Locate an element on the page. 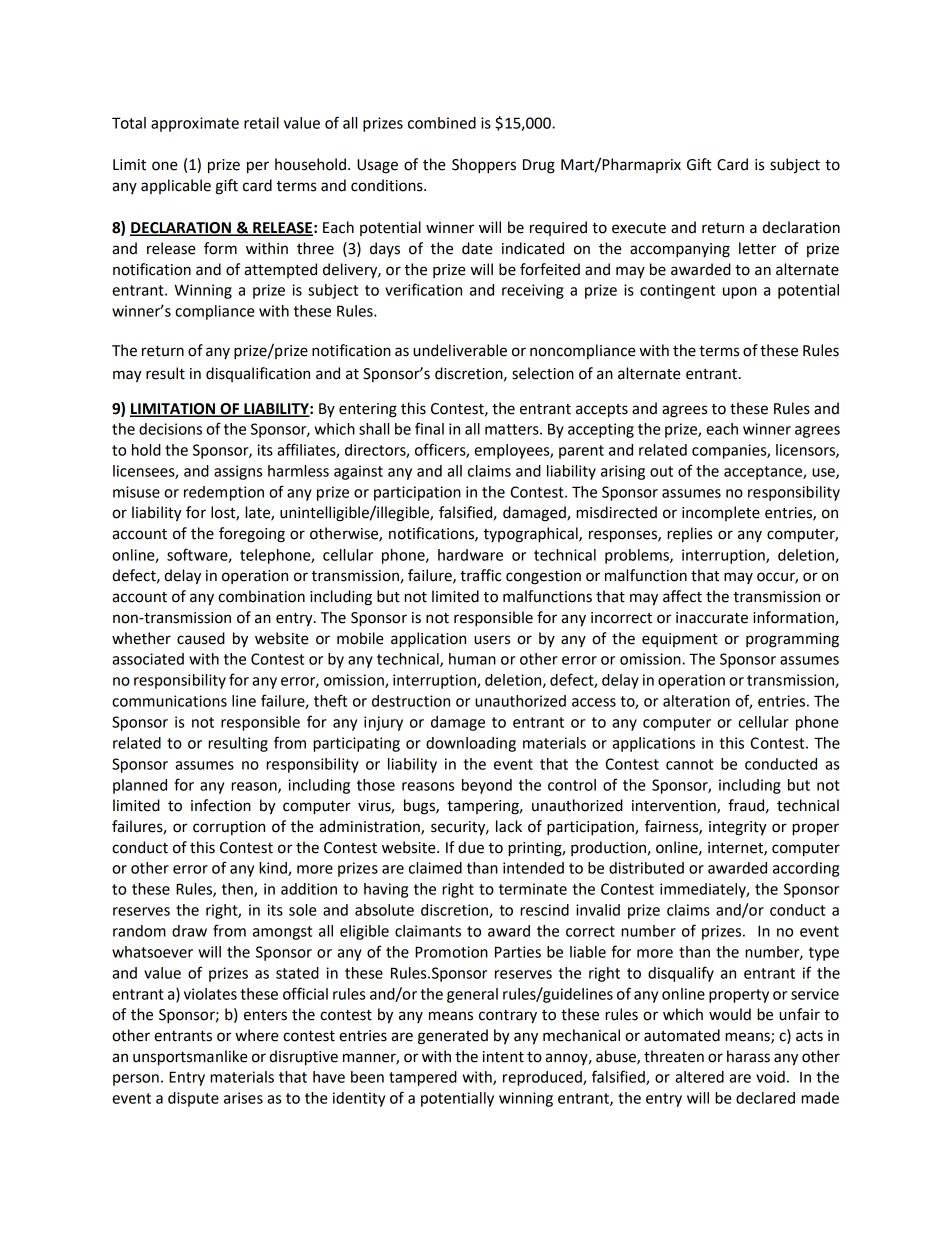 The width and height of the image is (952, 1233). users is located at coordinates (492, 640).
